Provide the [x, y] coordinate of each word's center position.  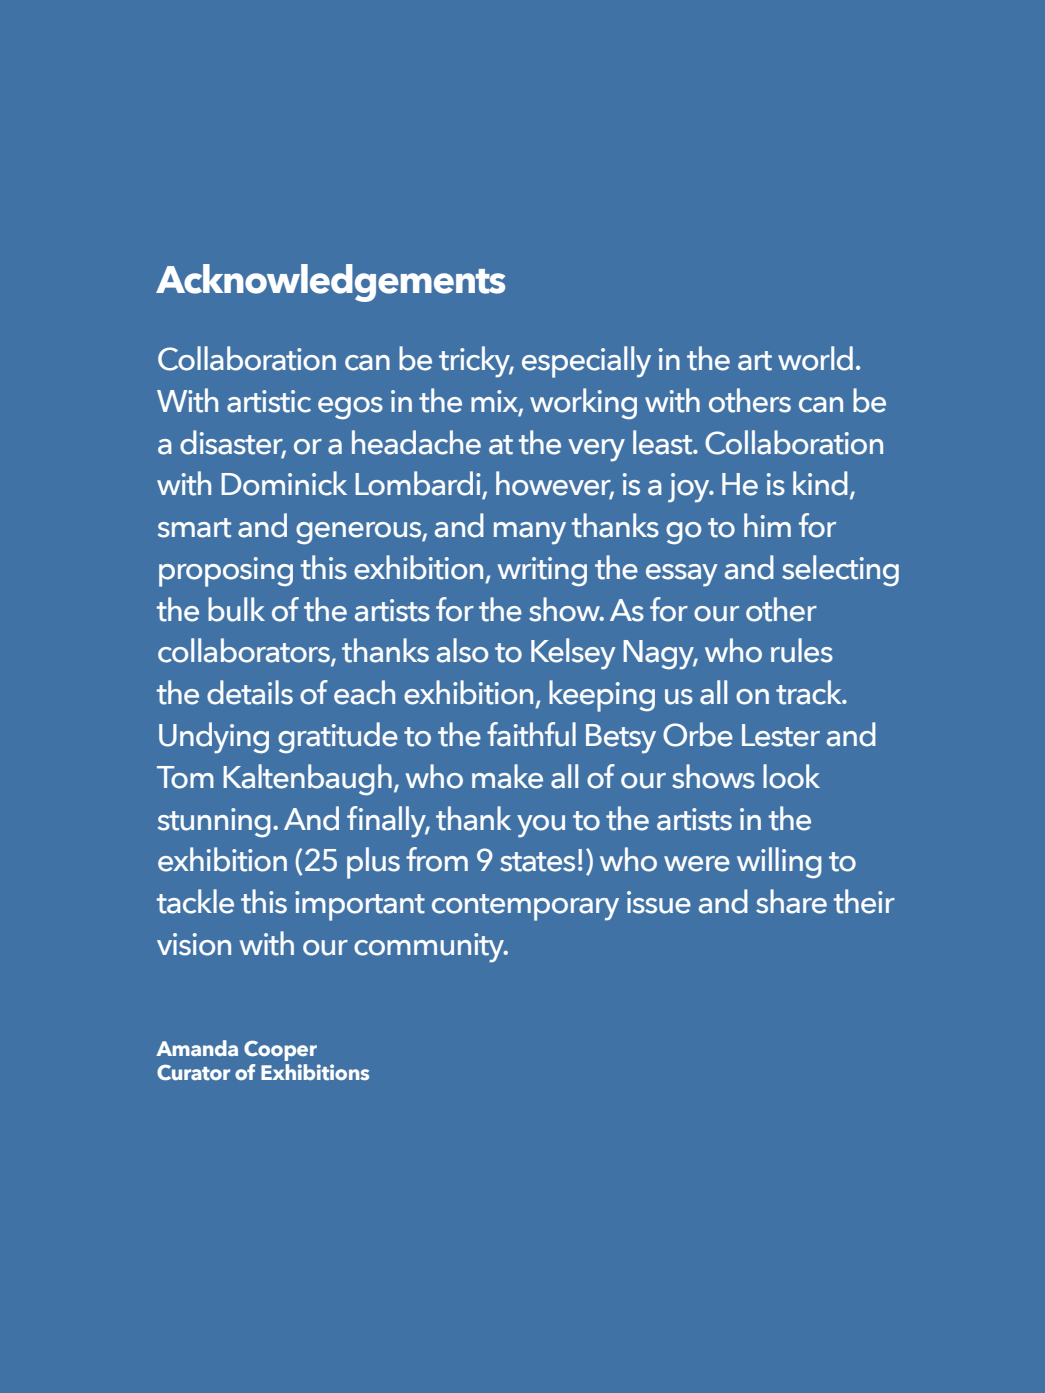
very [596, 450]
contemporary [525, 907]
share [791, 901]
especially [586, 362]
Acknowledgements [330, 283]
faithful [531, 734]
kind [820, 483]
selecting [840, 571]
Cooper [280, 1051]
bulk [236, 609]
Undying [214, 738]
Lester [781, 735]
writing [542, 571]
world [815, 358]
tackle [195, 901]
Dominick [284, 483]
